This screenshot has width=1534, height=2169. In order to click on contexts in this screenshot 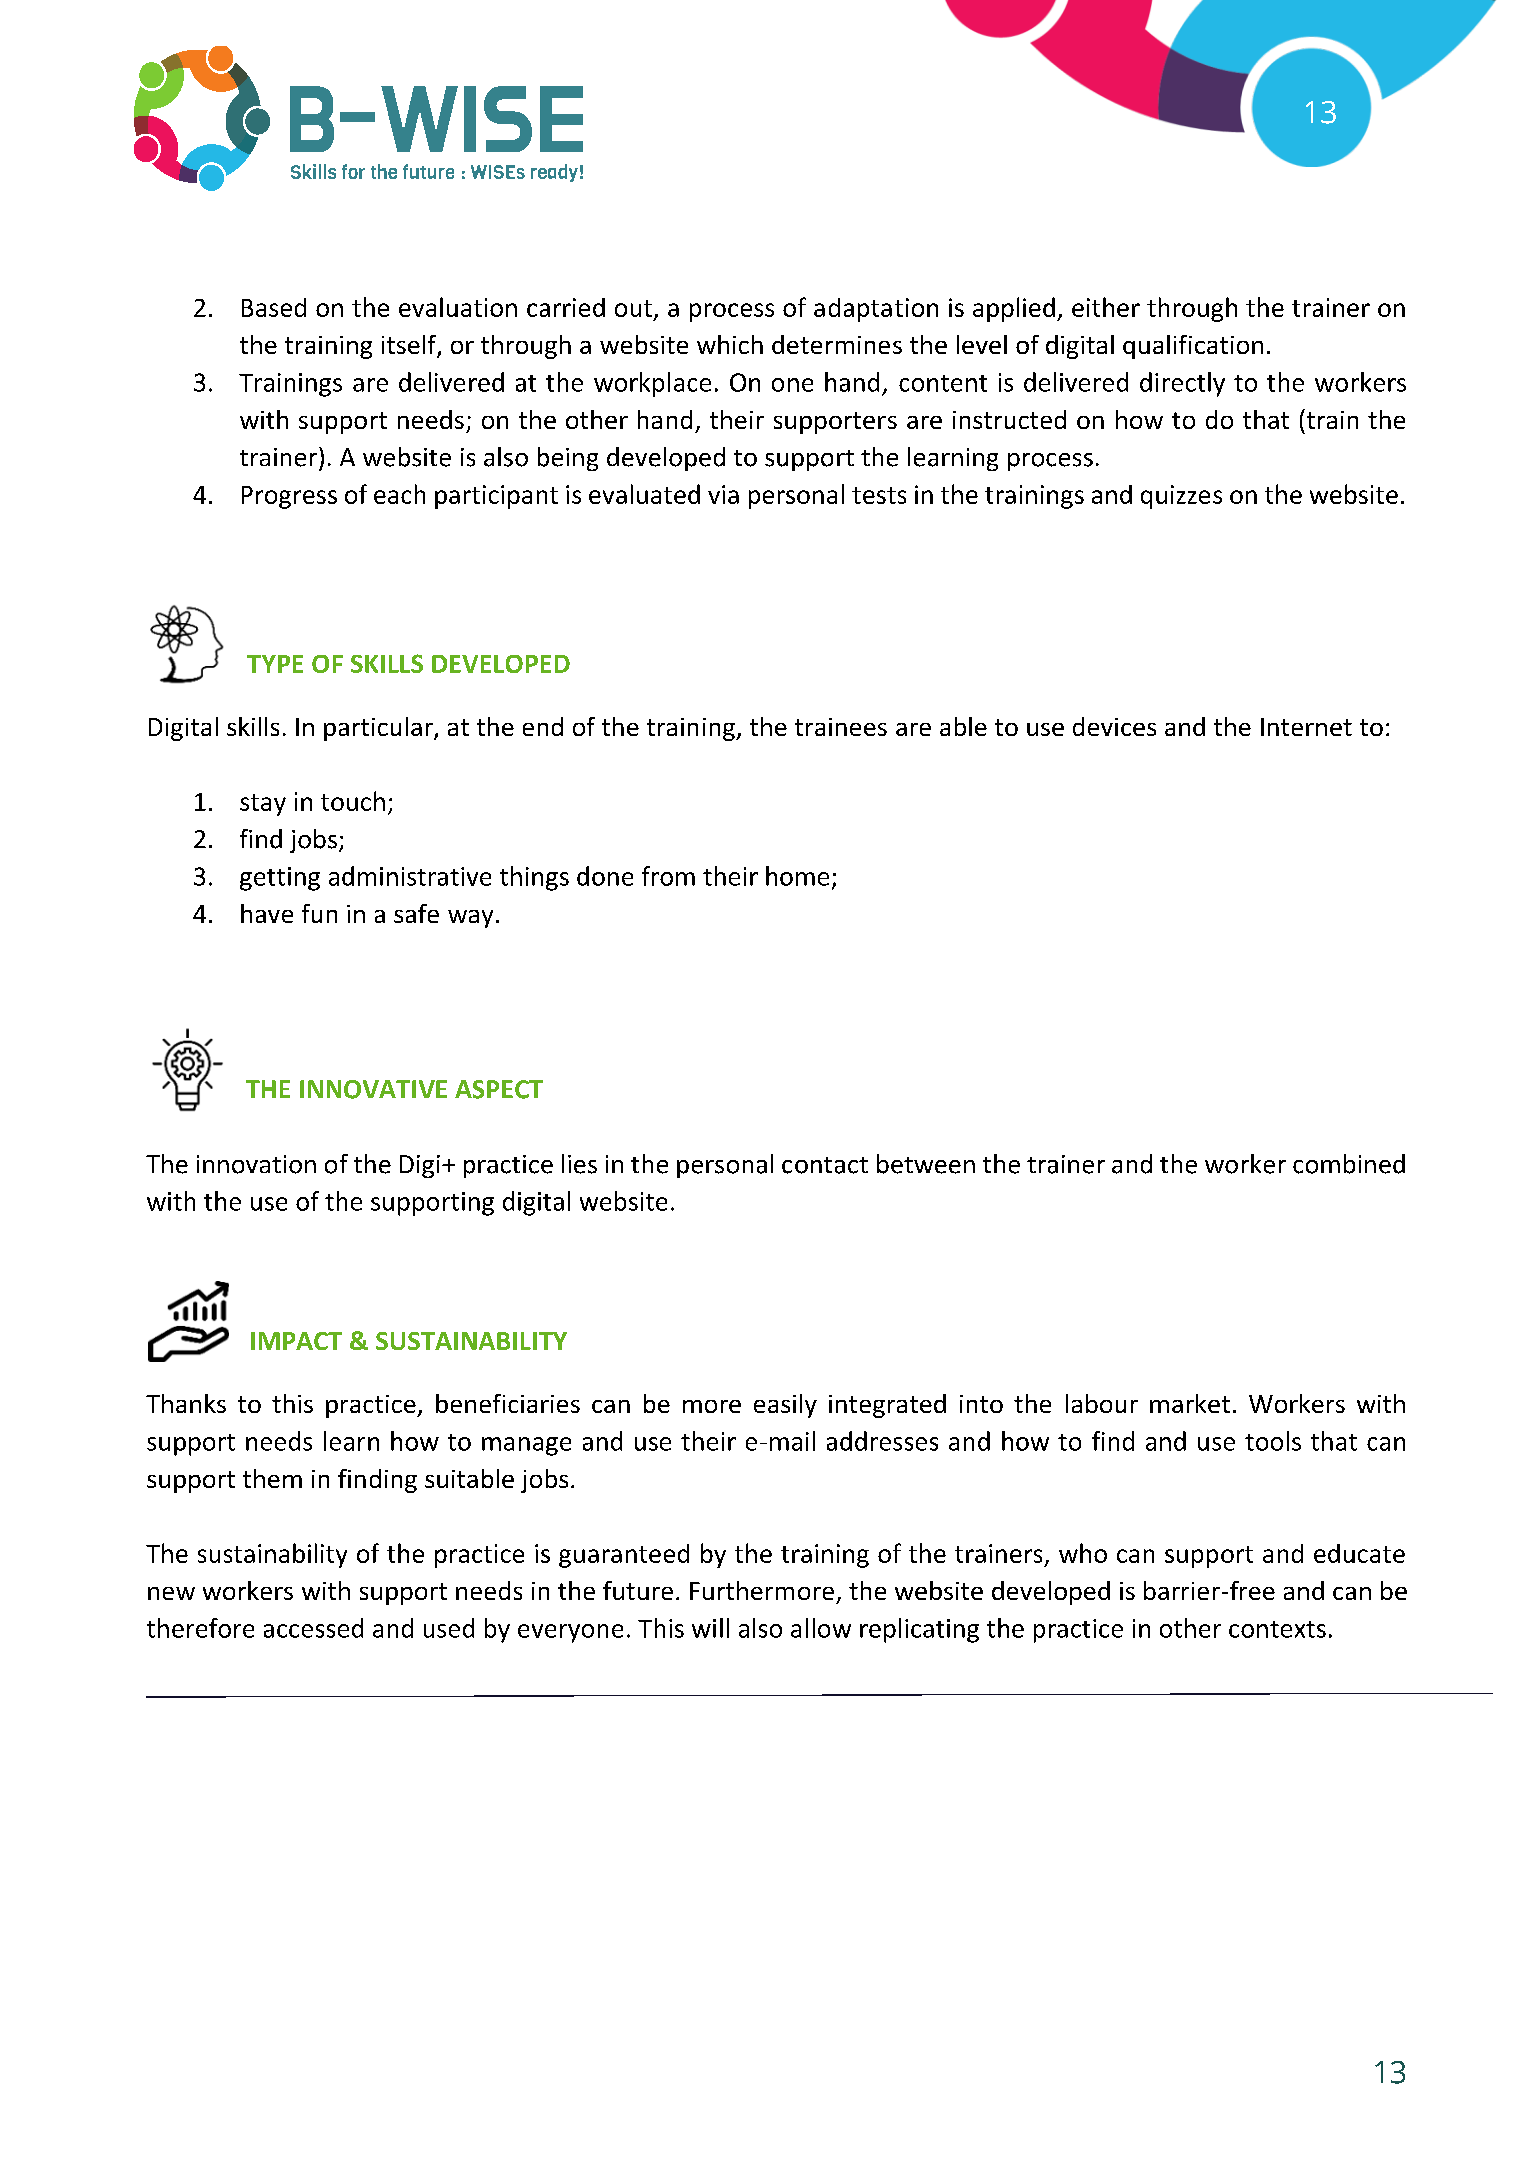, I will do `click(1277, 1629)`.
